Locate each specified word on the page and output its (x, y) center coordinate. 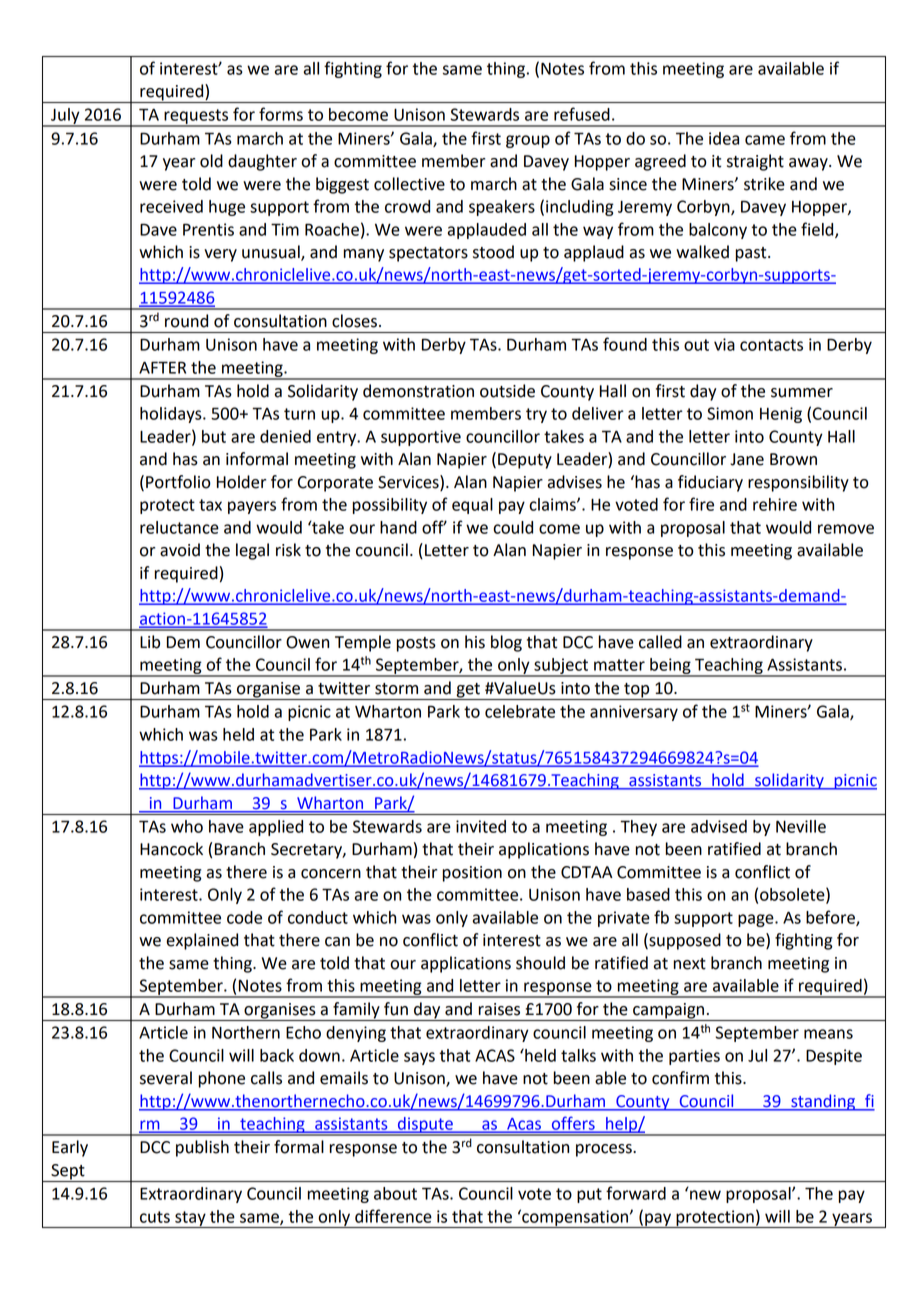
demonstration (418, 391)
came (765, 140)
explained (202, 941)
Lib (150, 642)
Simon (730, 413)
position (472, 874)
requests (196, 117)
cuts (155, 1217)
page (757, 920)
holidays (172, 415)
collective (409, 184)
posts (416, 644)
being (670, 667)
